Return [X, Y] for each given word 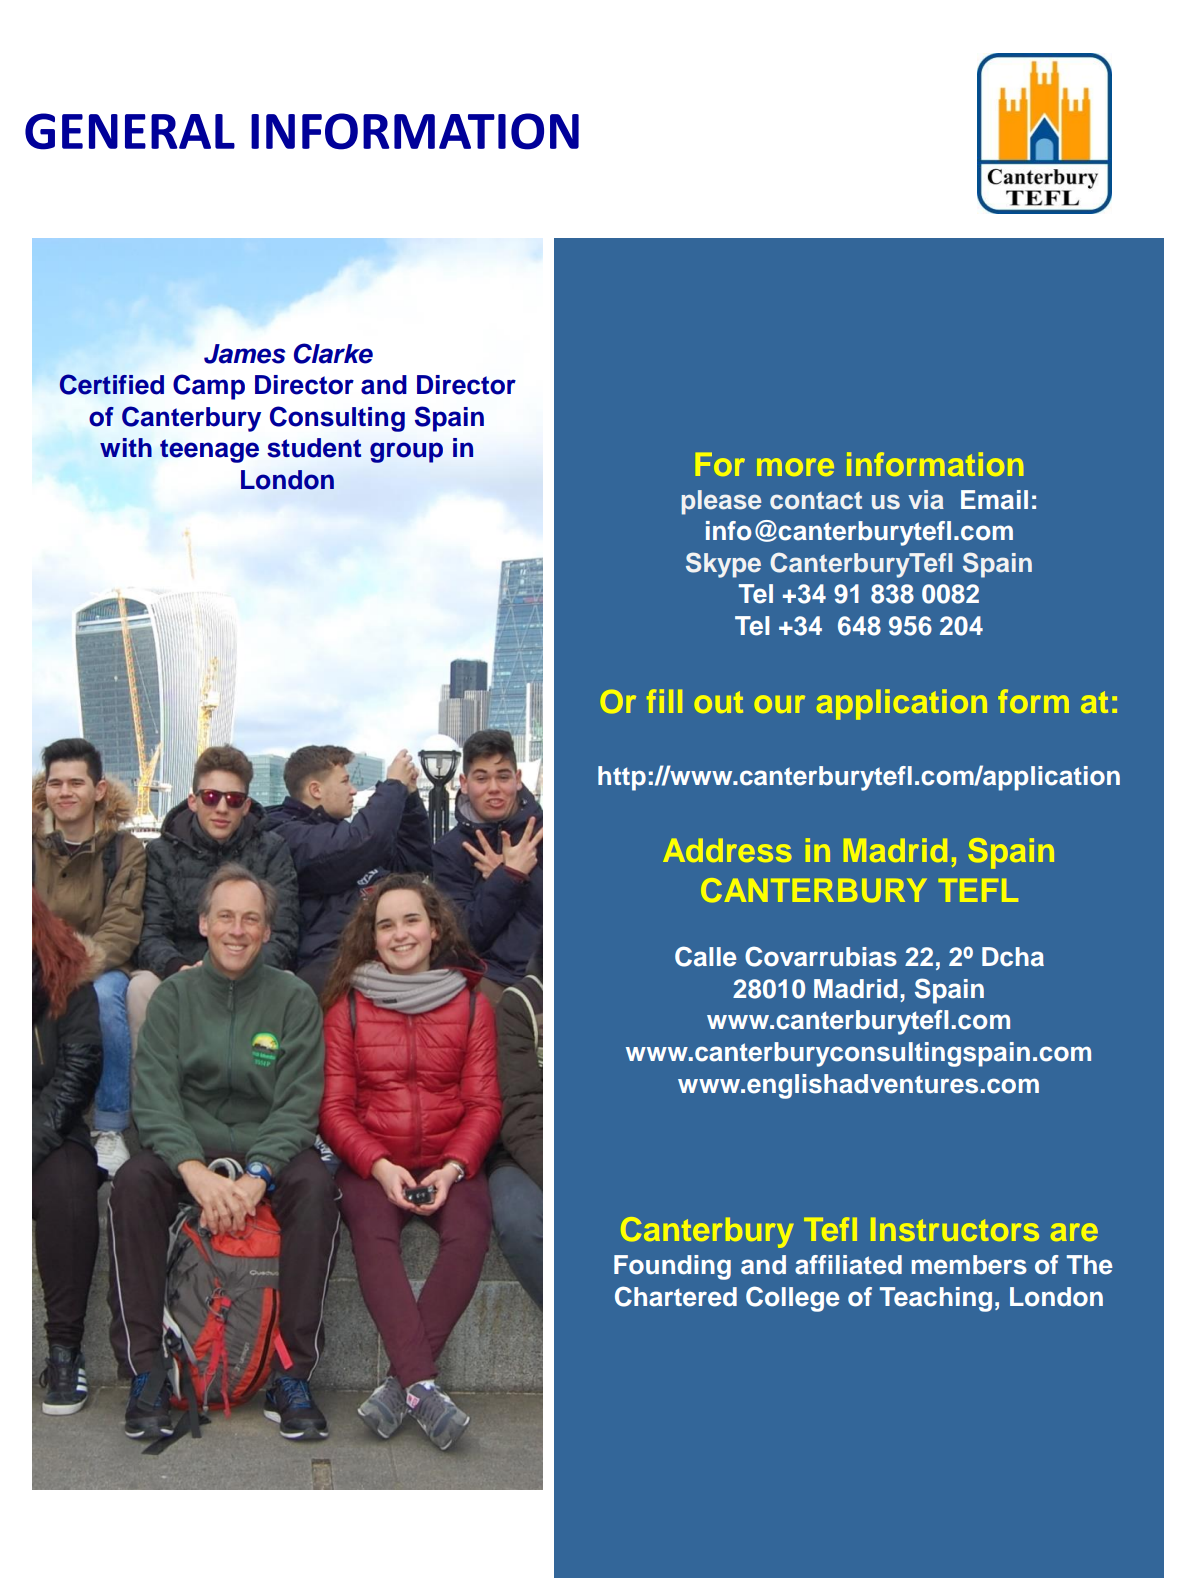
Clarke [333, 353]
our [780, 704]
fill [665, 701]
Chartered [676, 1296]
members [969, 1265]
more [795, 467]
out [719, 702]
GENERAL [130, 131]
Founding [672, 1267]
